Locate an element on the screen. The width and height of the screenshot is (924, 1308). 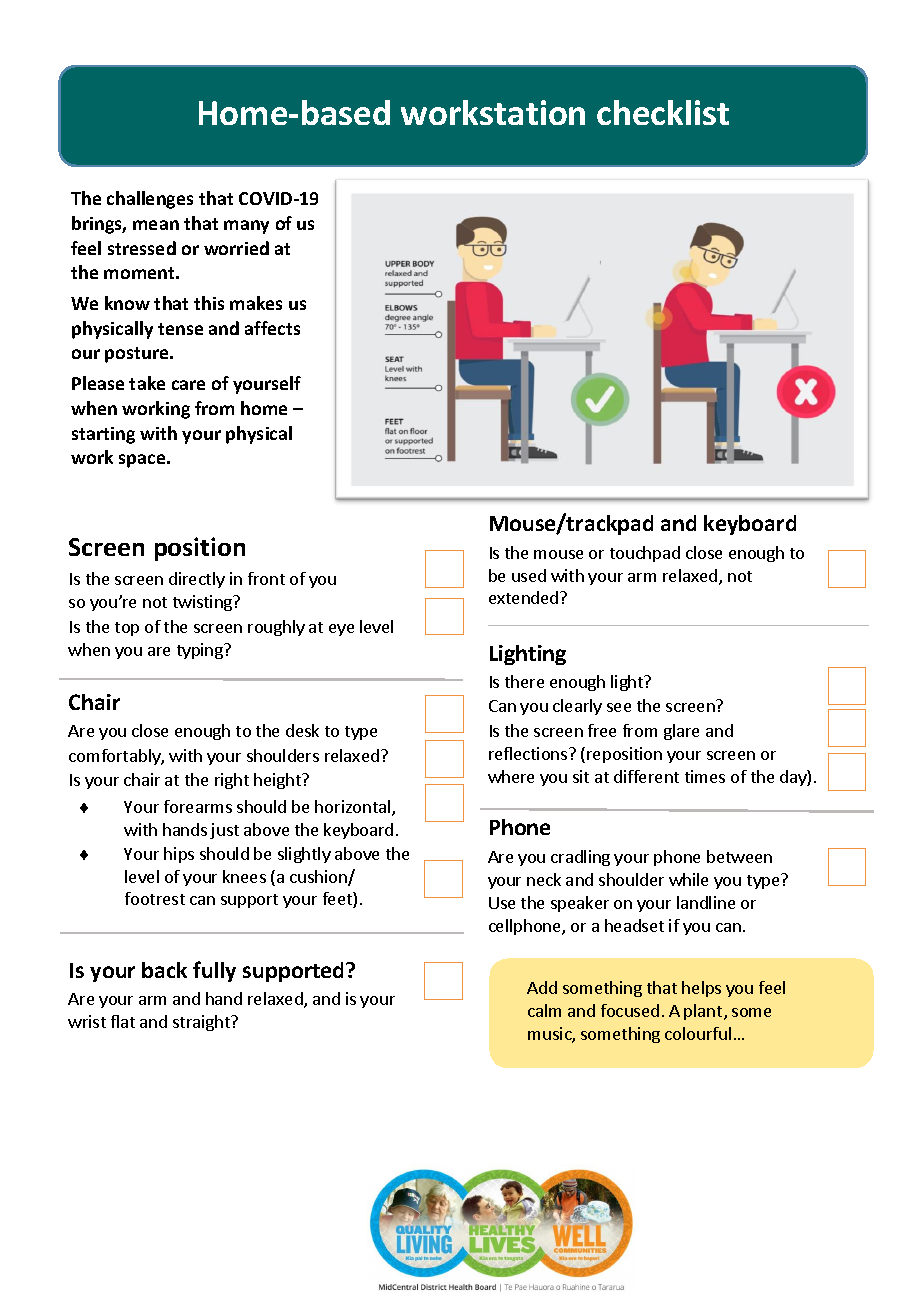
eye is located at coordinates (341, 630).
